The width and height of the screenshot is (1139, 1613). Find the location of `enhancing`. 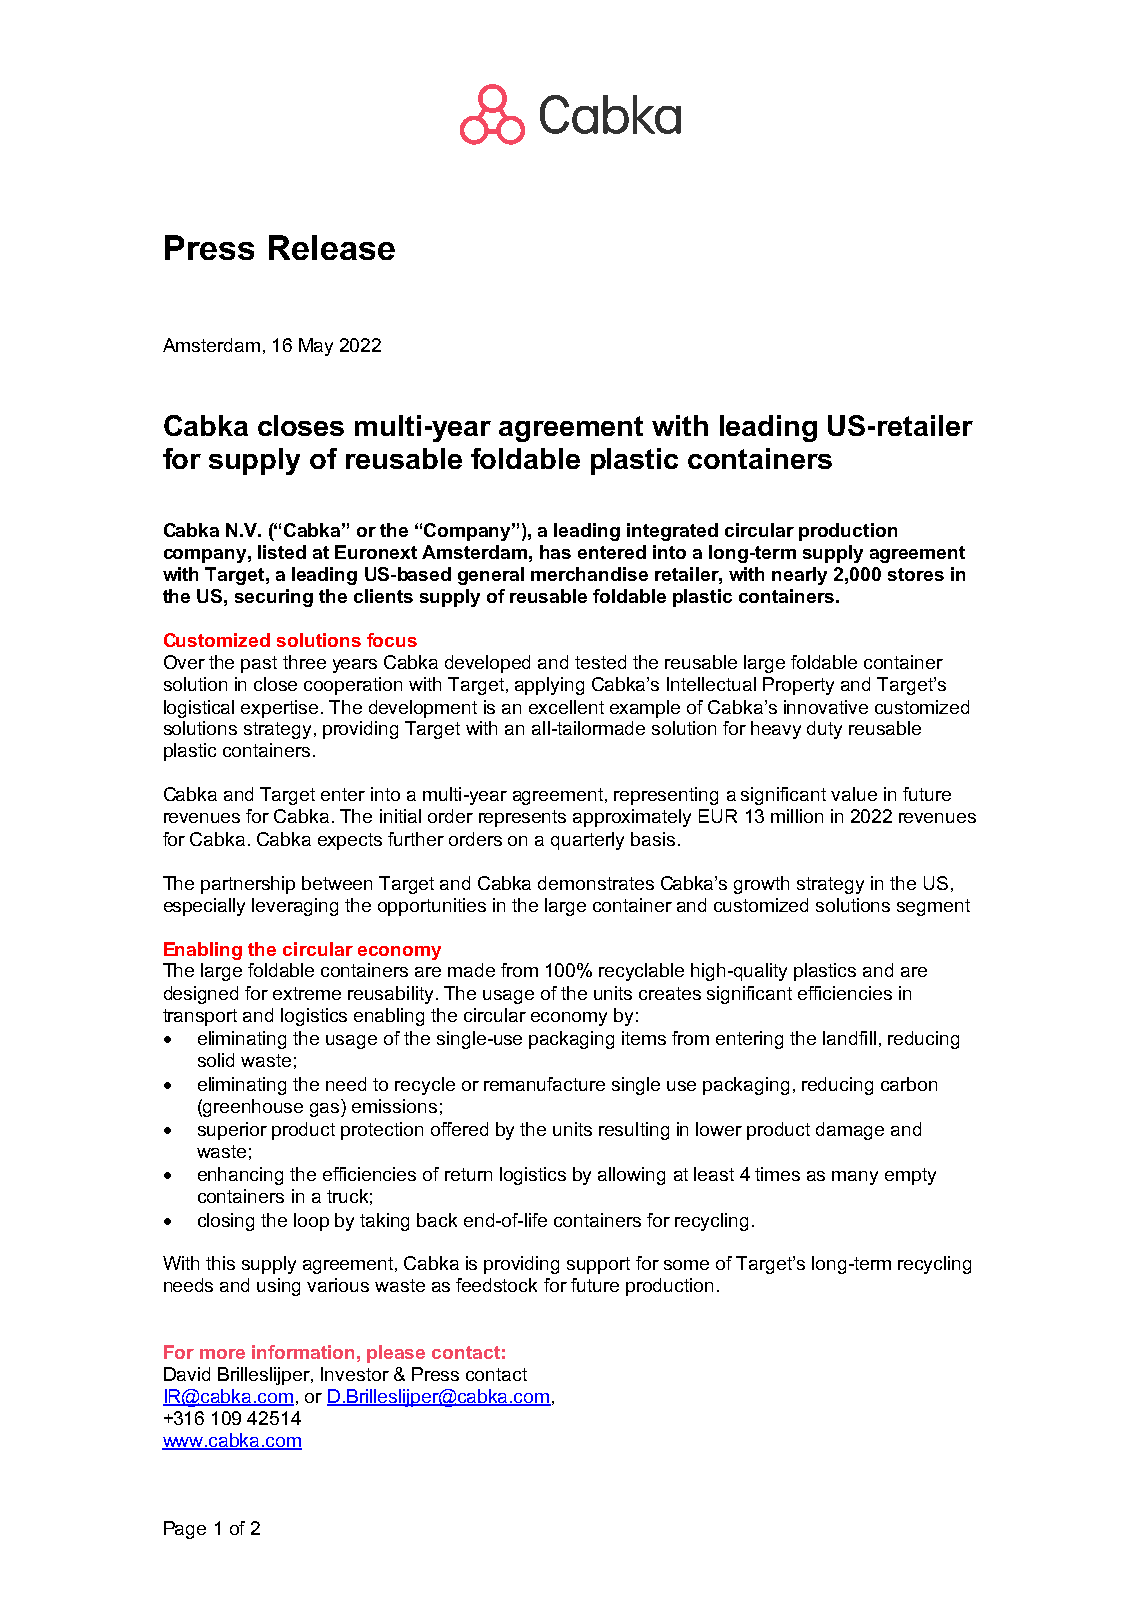

enhancing is located at coordinates (240, 1176).
